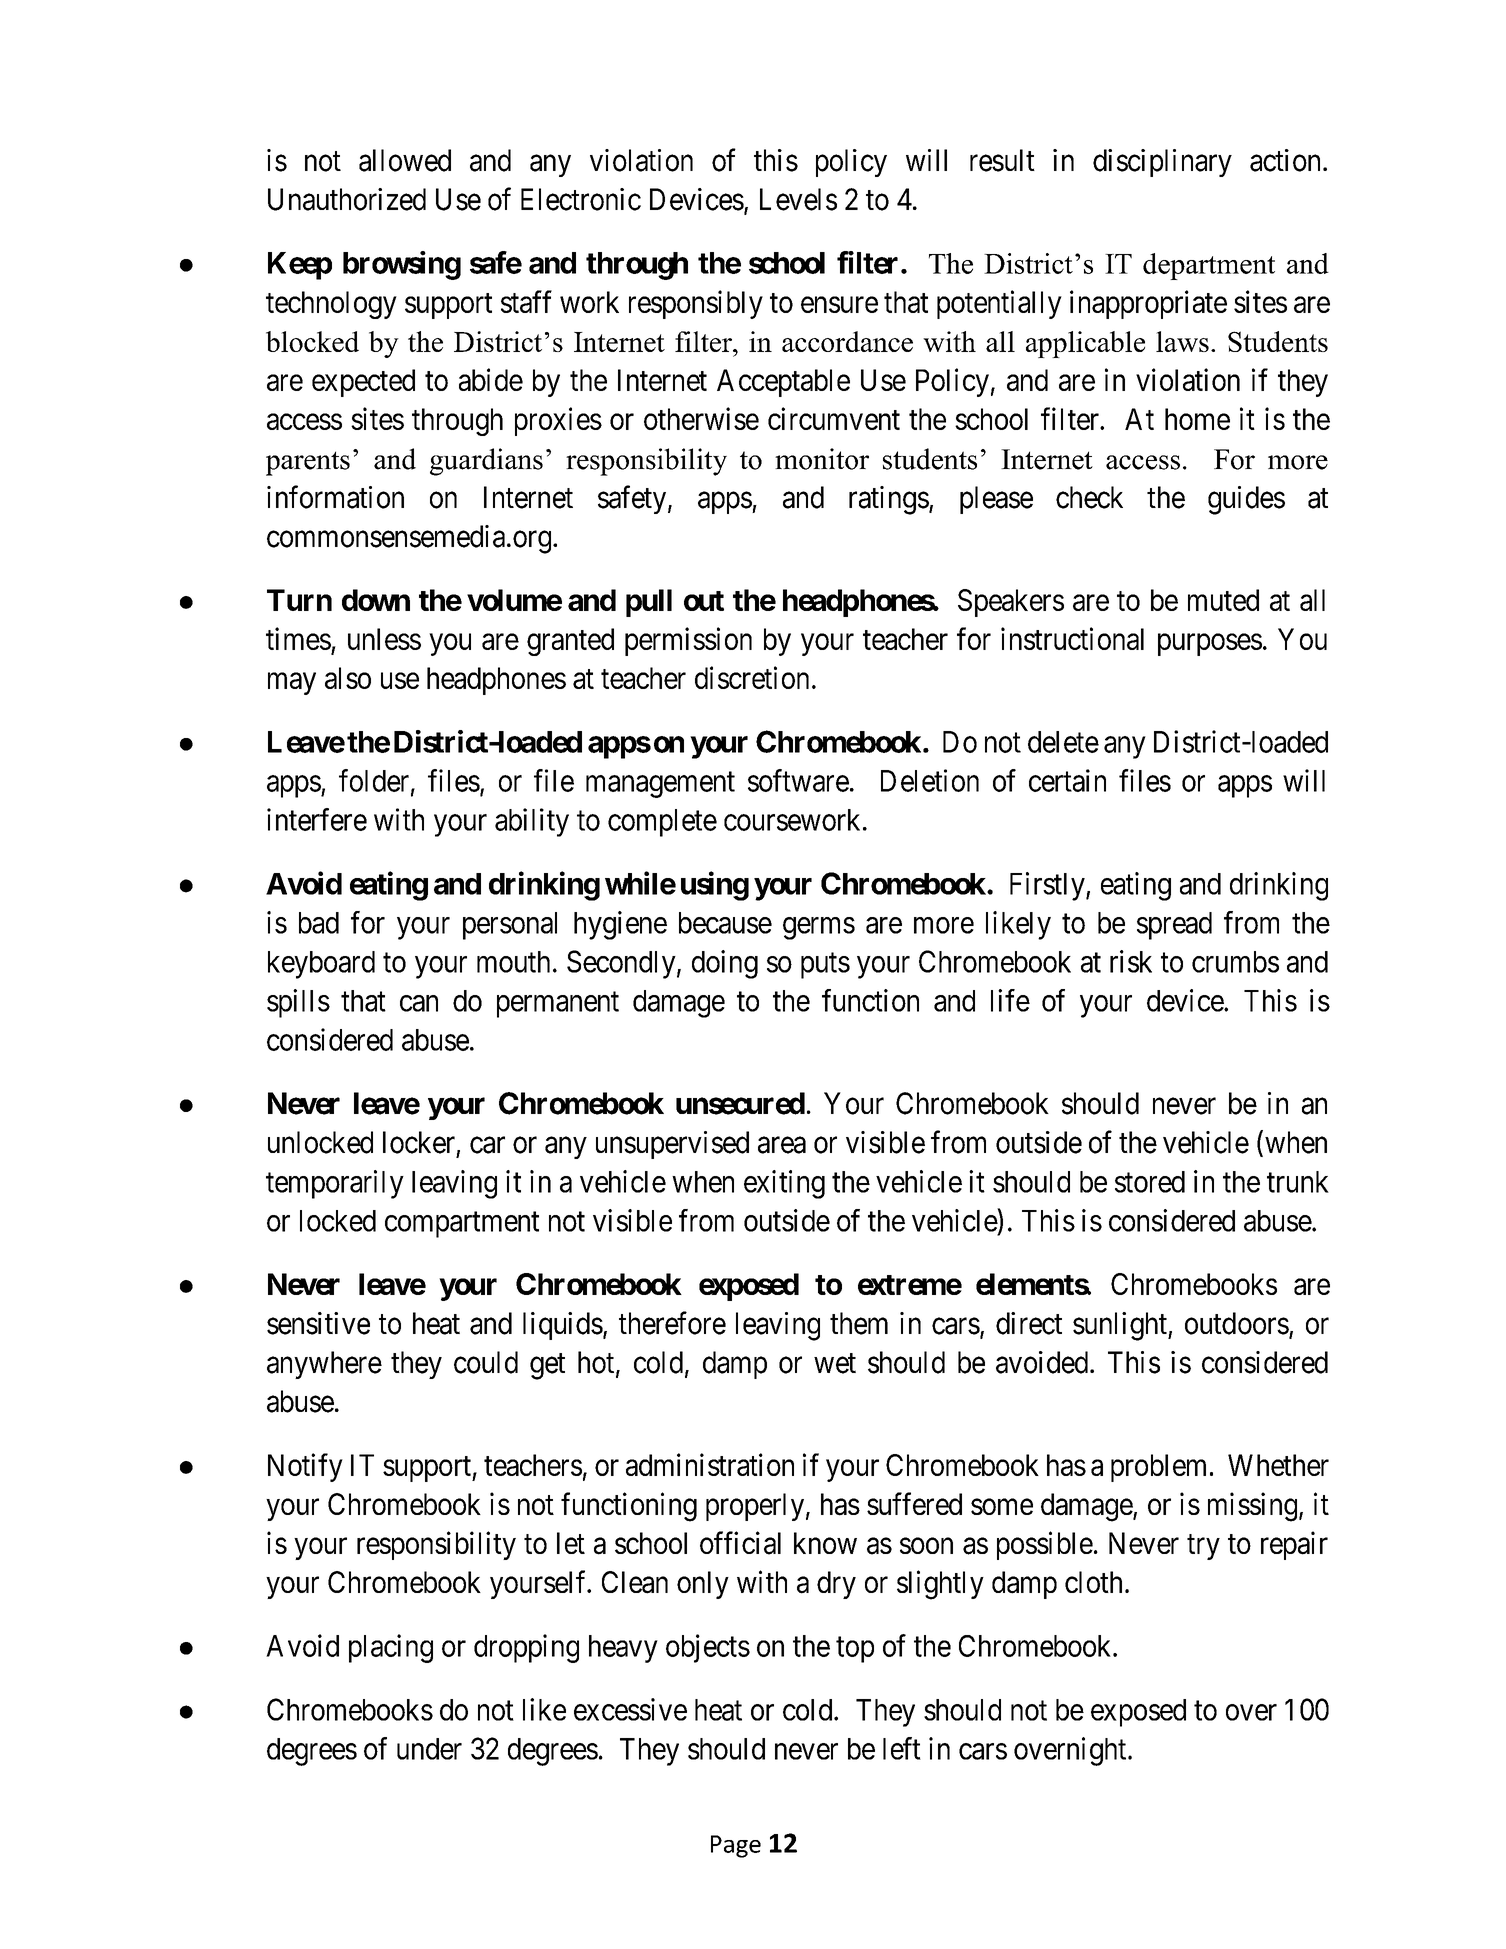  I want to click on compartment, so click(462, 1225).
